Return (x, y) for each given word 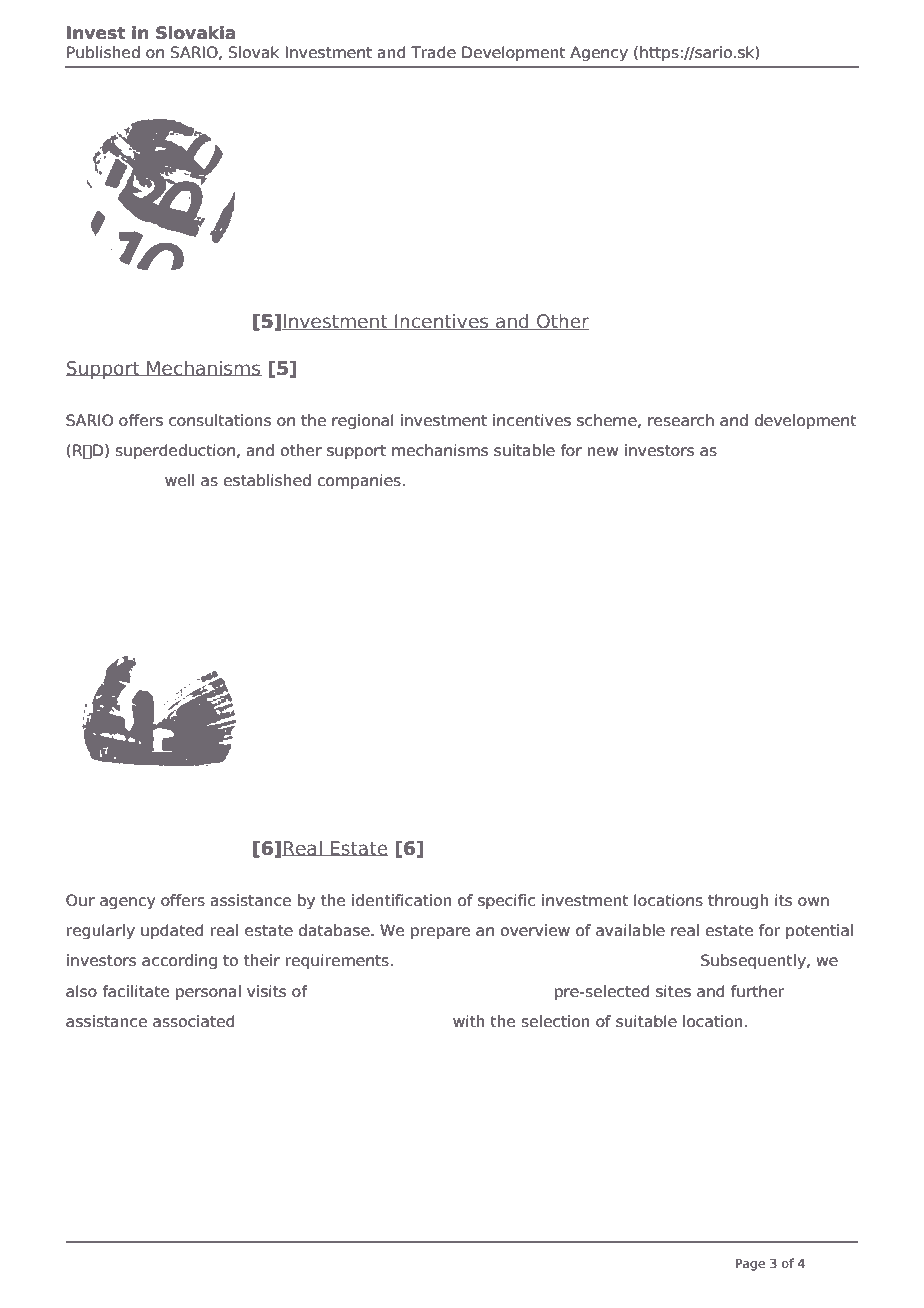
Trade (433, 52)
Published (103, 52)
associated (194, 1021)
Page (750, 1265)
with (469, 1021)
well (179, 480)
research (681, 420)
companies (359, 482)
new (603, 452)
